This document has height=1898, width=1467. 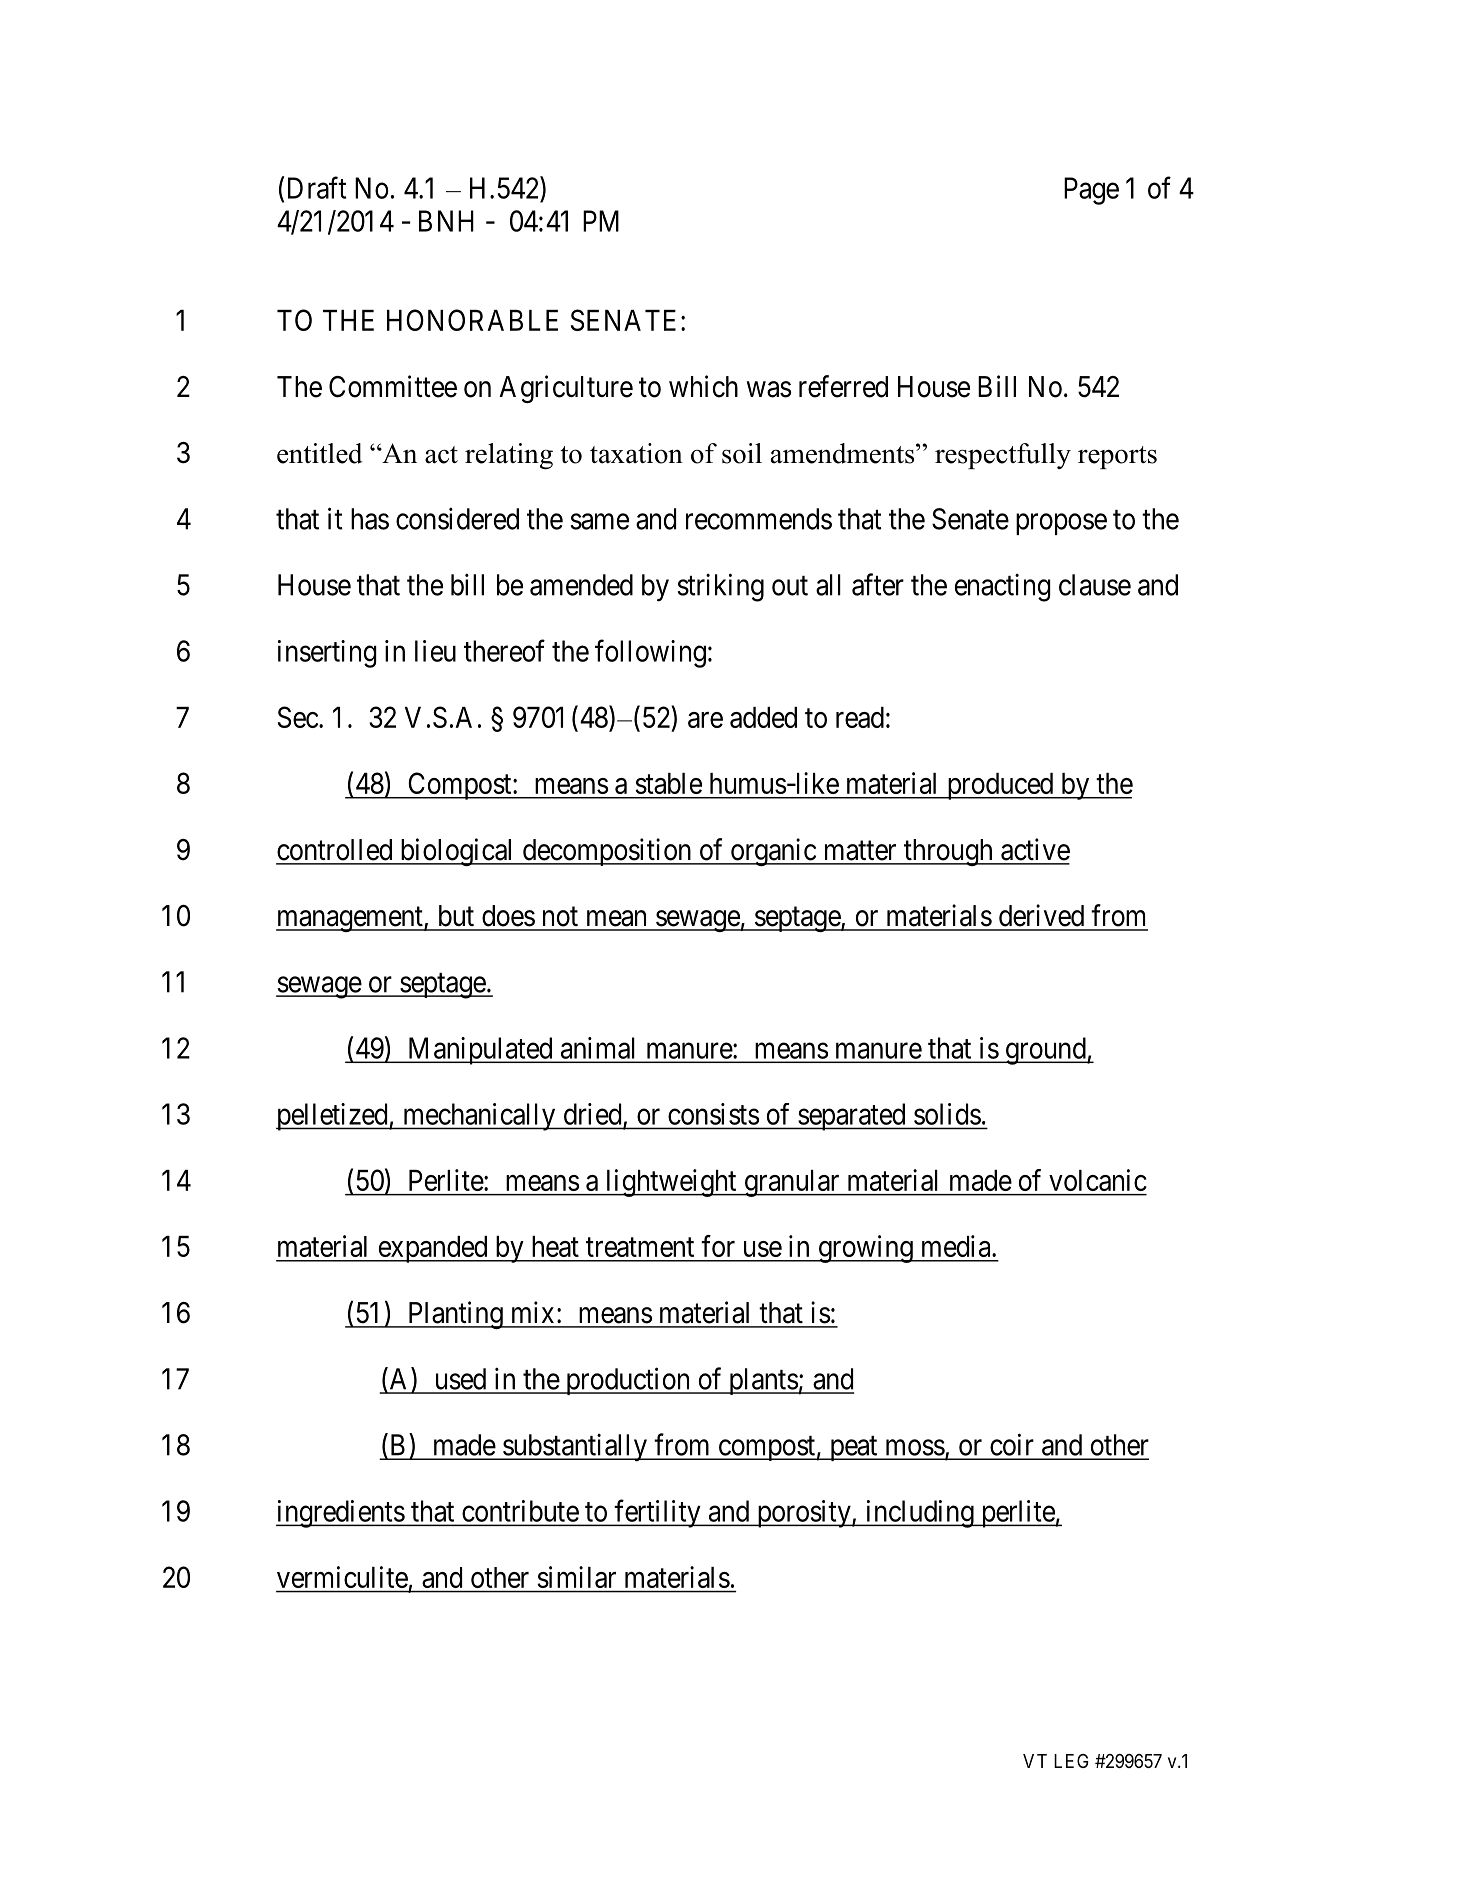 I want to click on similar, so click(x=577, y=1577).
